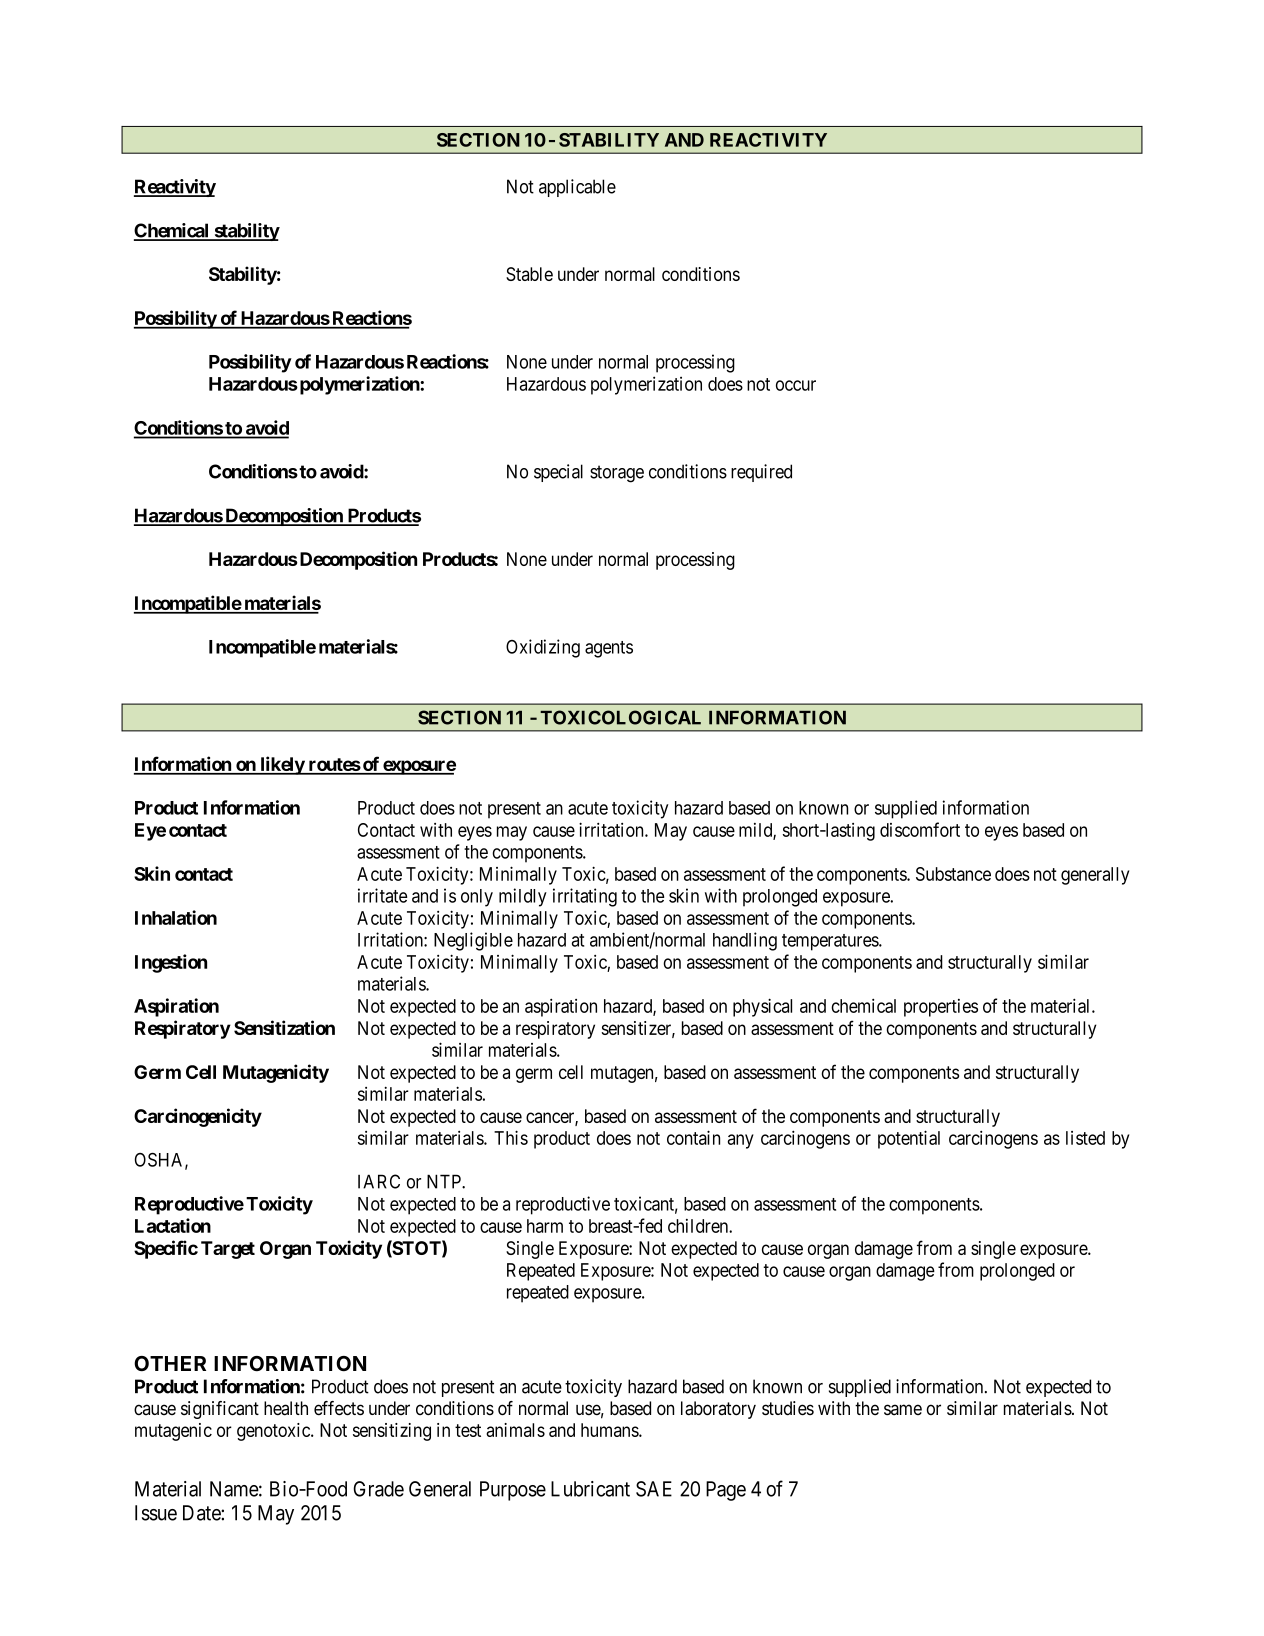  I want to click on storage, so click(617, 474).
